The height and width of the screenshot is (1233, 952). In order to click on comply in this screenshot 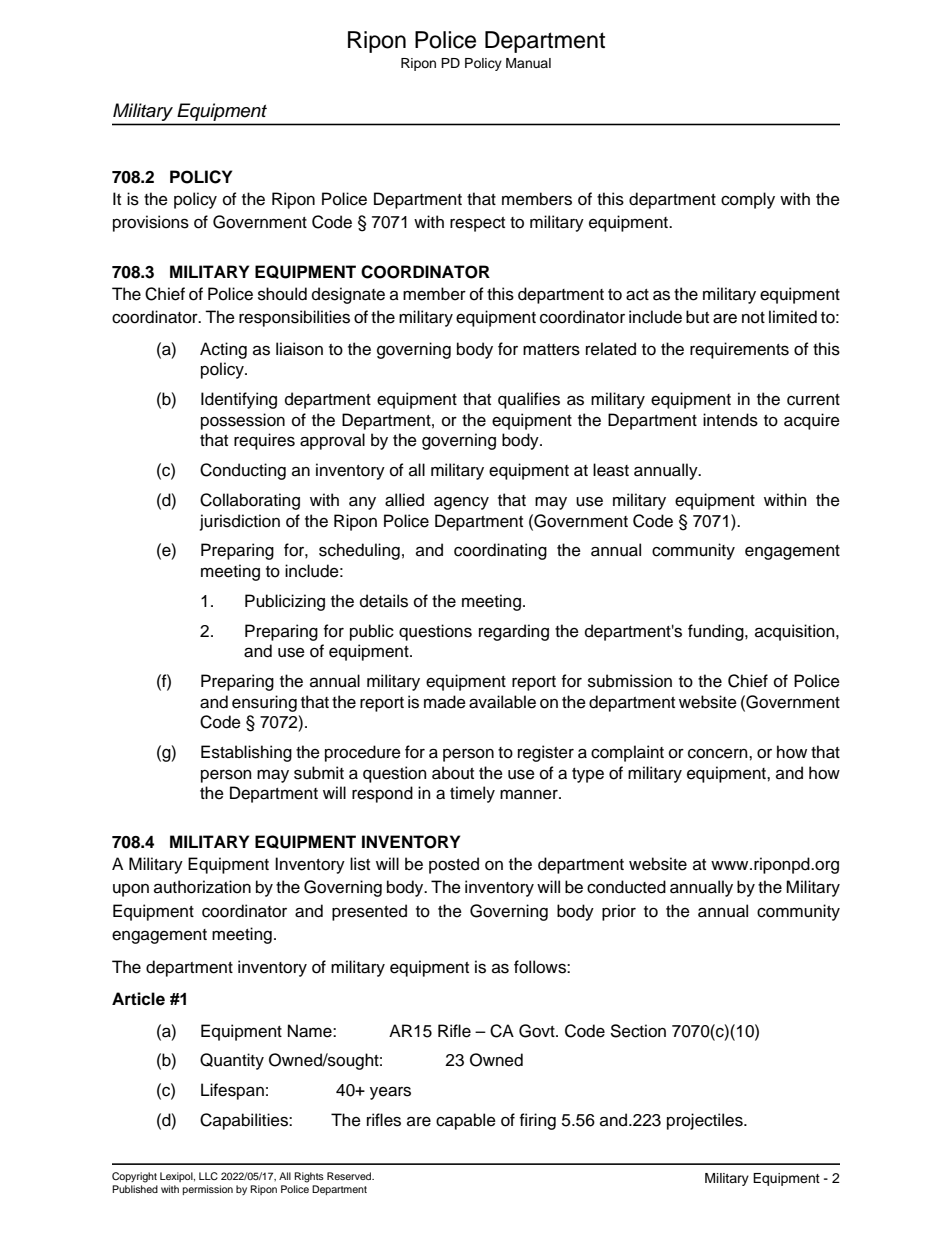, I will do `click(748, 200)`.
